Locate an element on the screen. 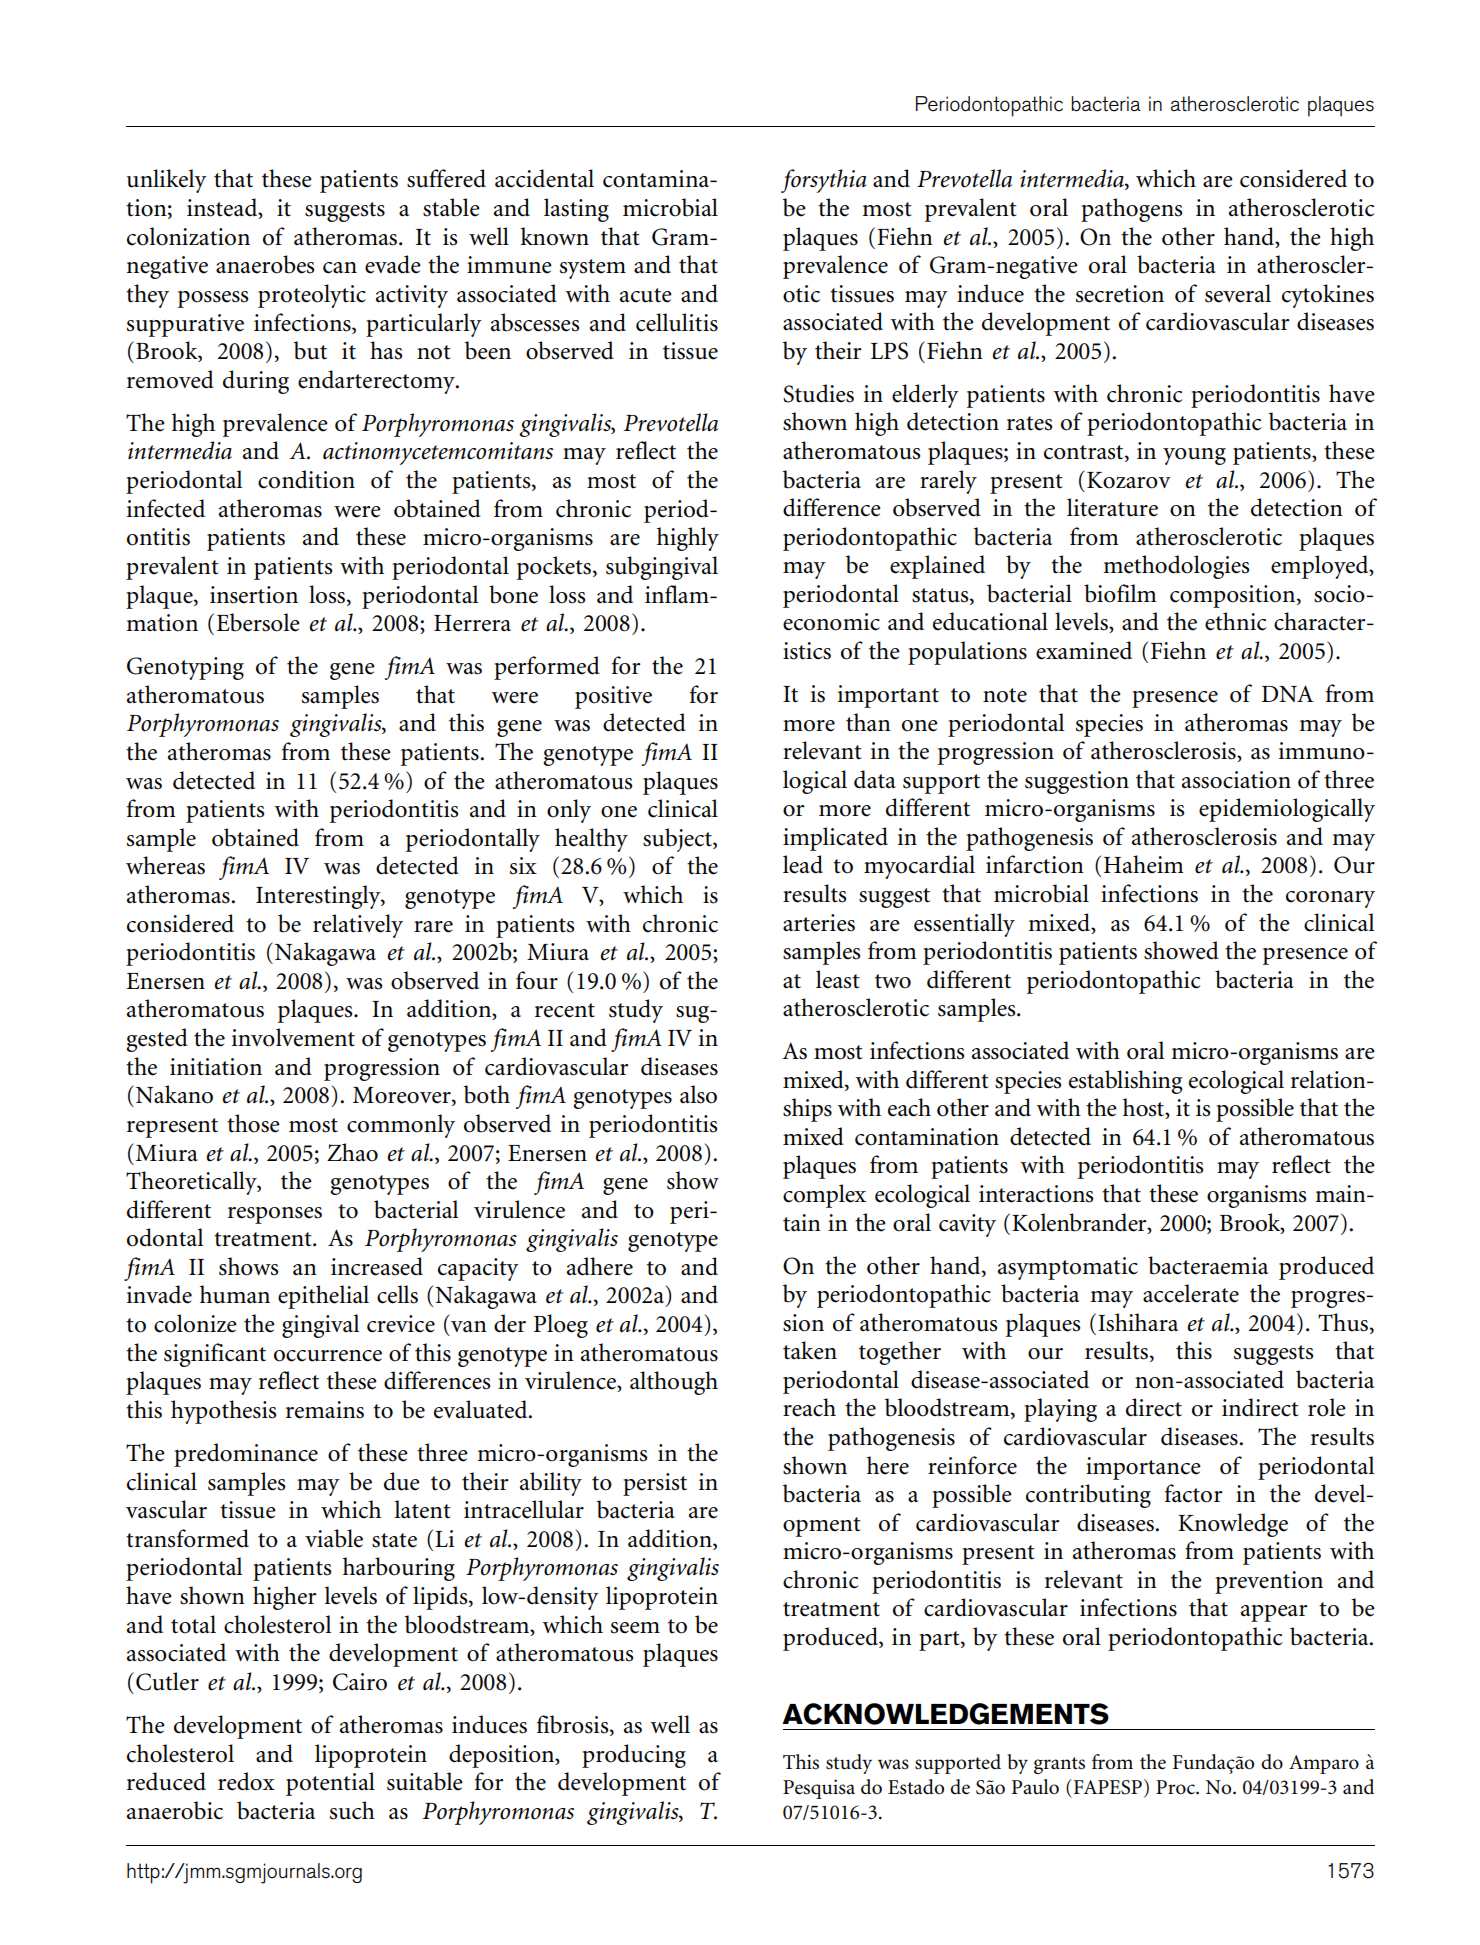 Image resolution: width=1480 pixels, height=1945 pixels. complex is located at coordinates (824, 1196).
